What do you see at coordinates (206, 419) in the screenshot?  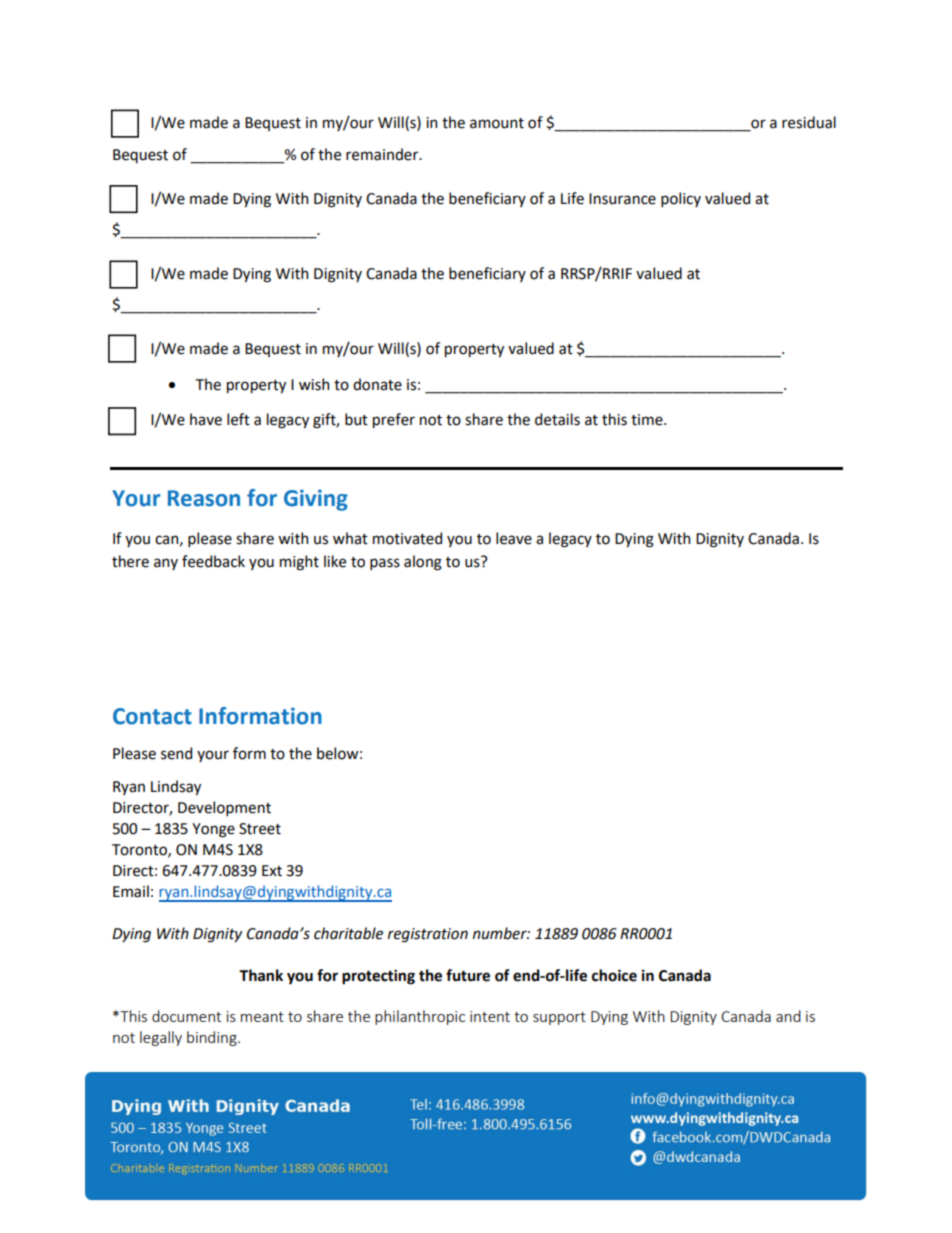 I see `have` at bounding box center [206, 419].
